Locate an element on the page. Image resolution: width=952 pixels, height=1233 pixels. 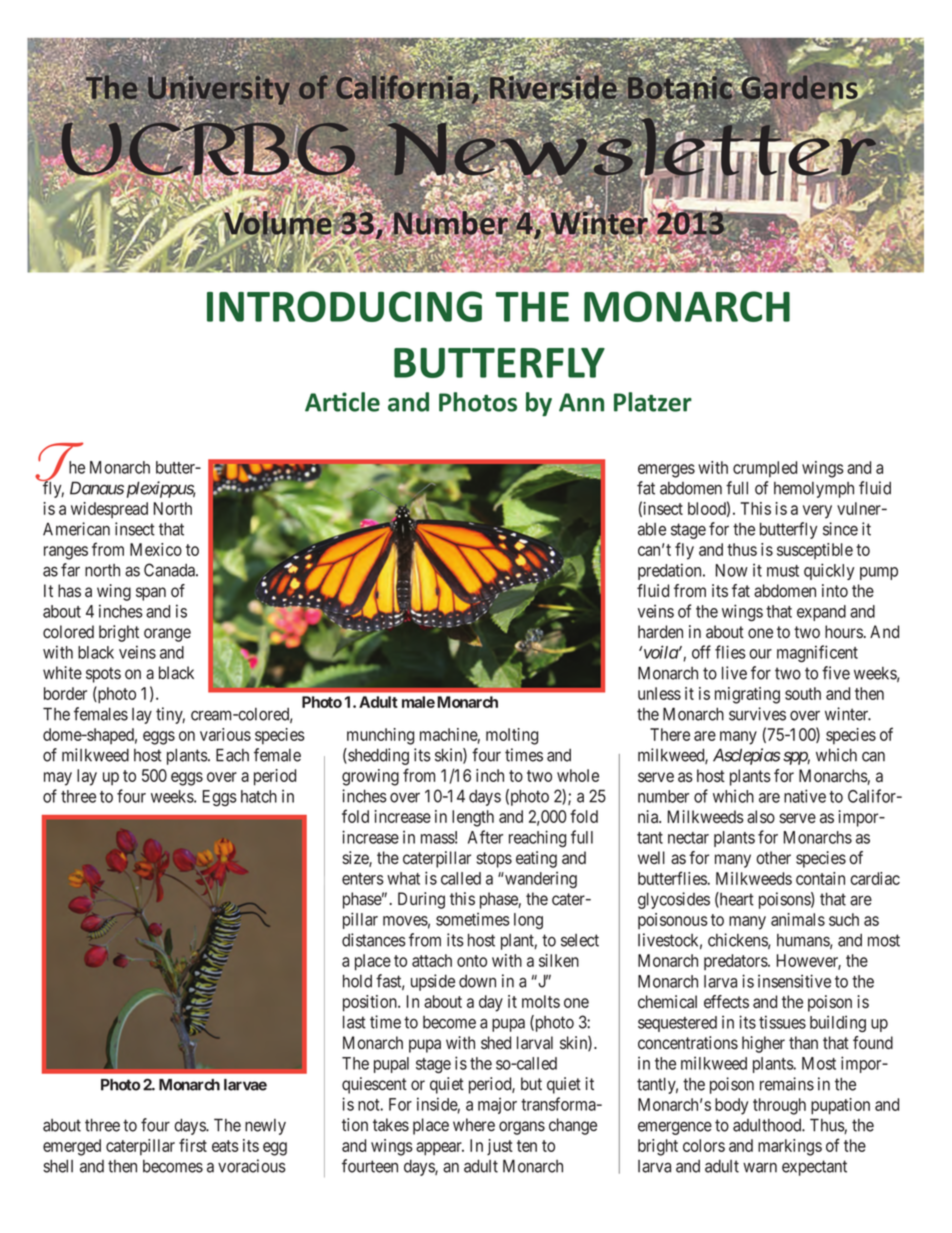
span is located at coordinates (151, 594).
